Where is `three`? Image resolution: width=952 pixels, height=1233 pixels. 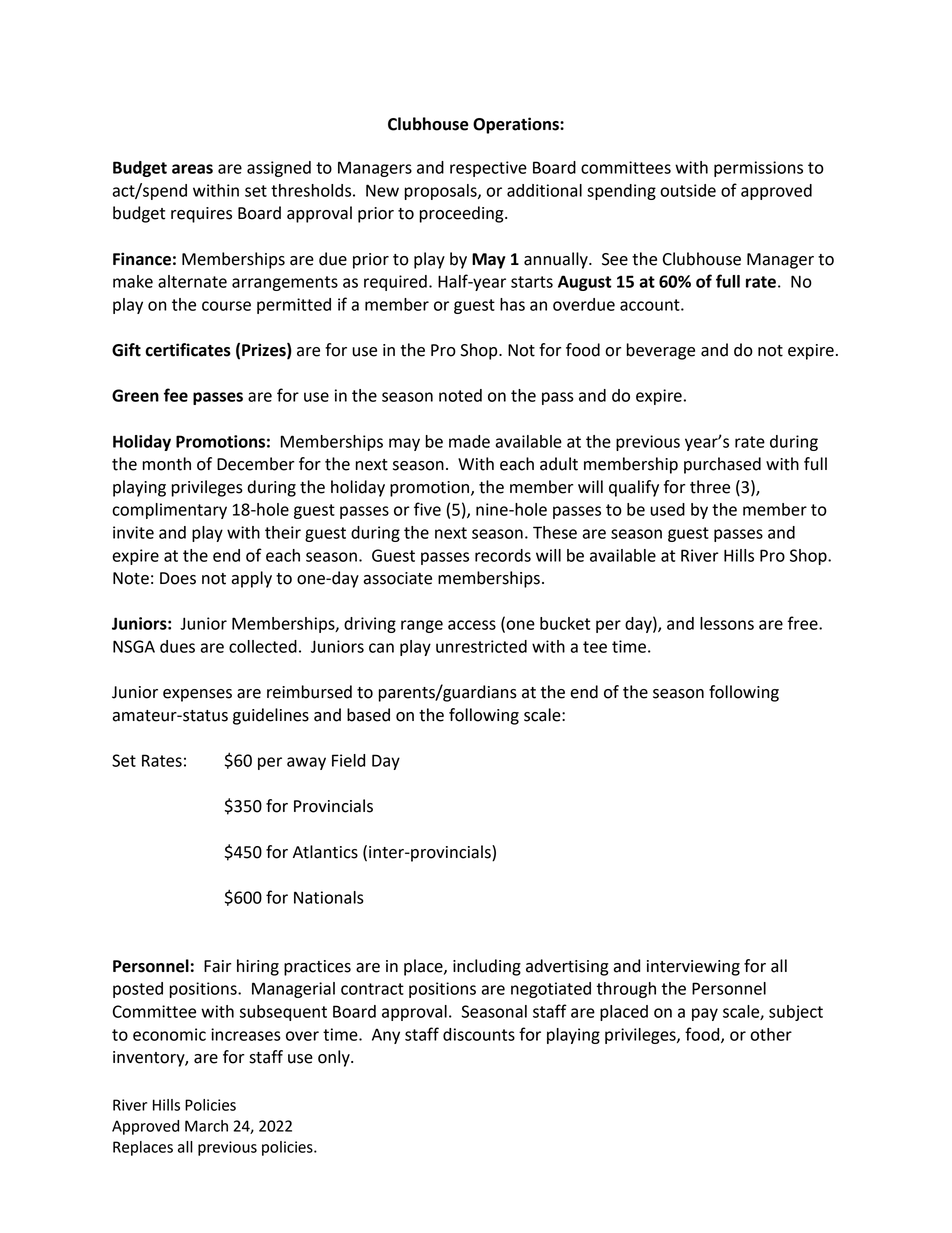 three is located at coordinates (710, 487).
